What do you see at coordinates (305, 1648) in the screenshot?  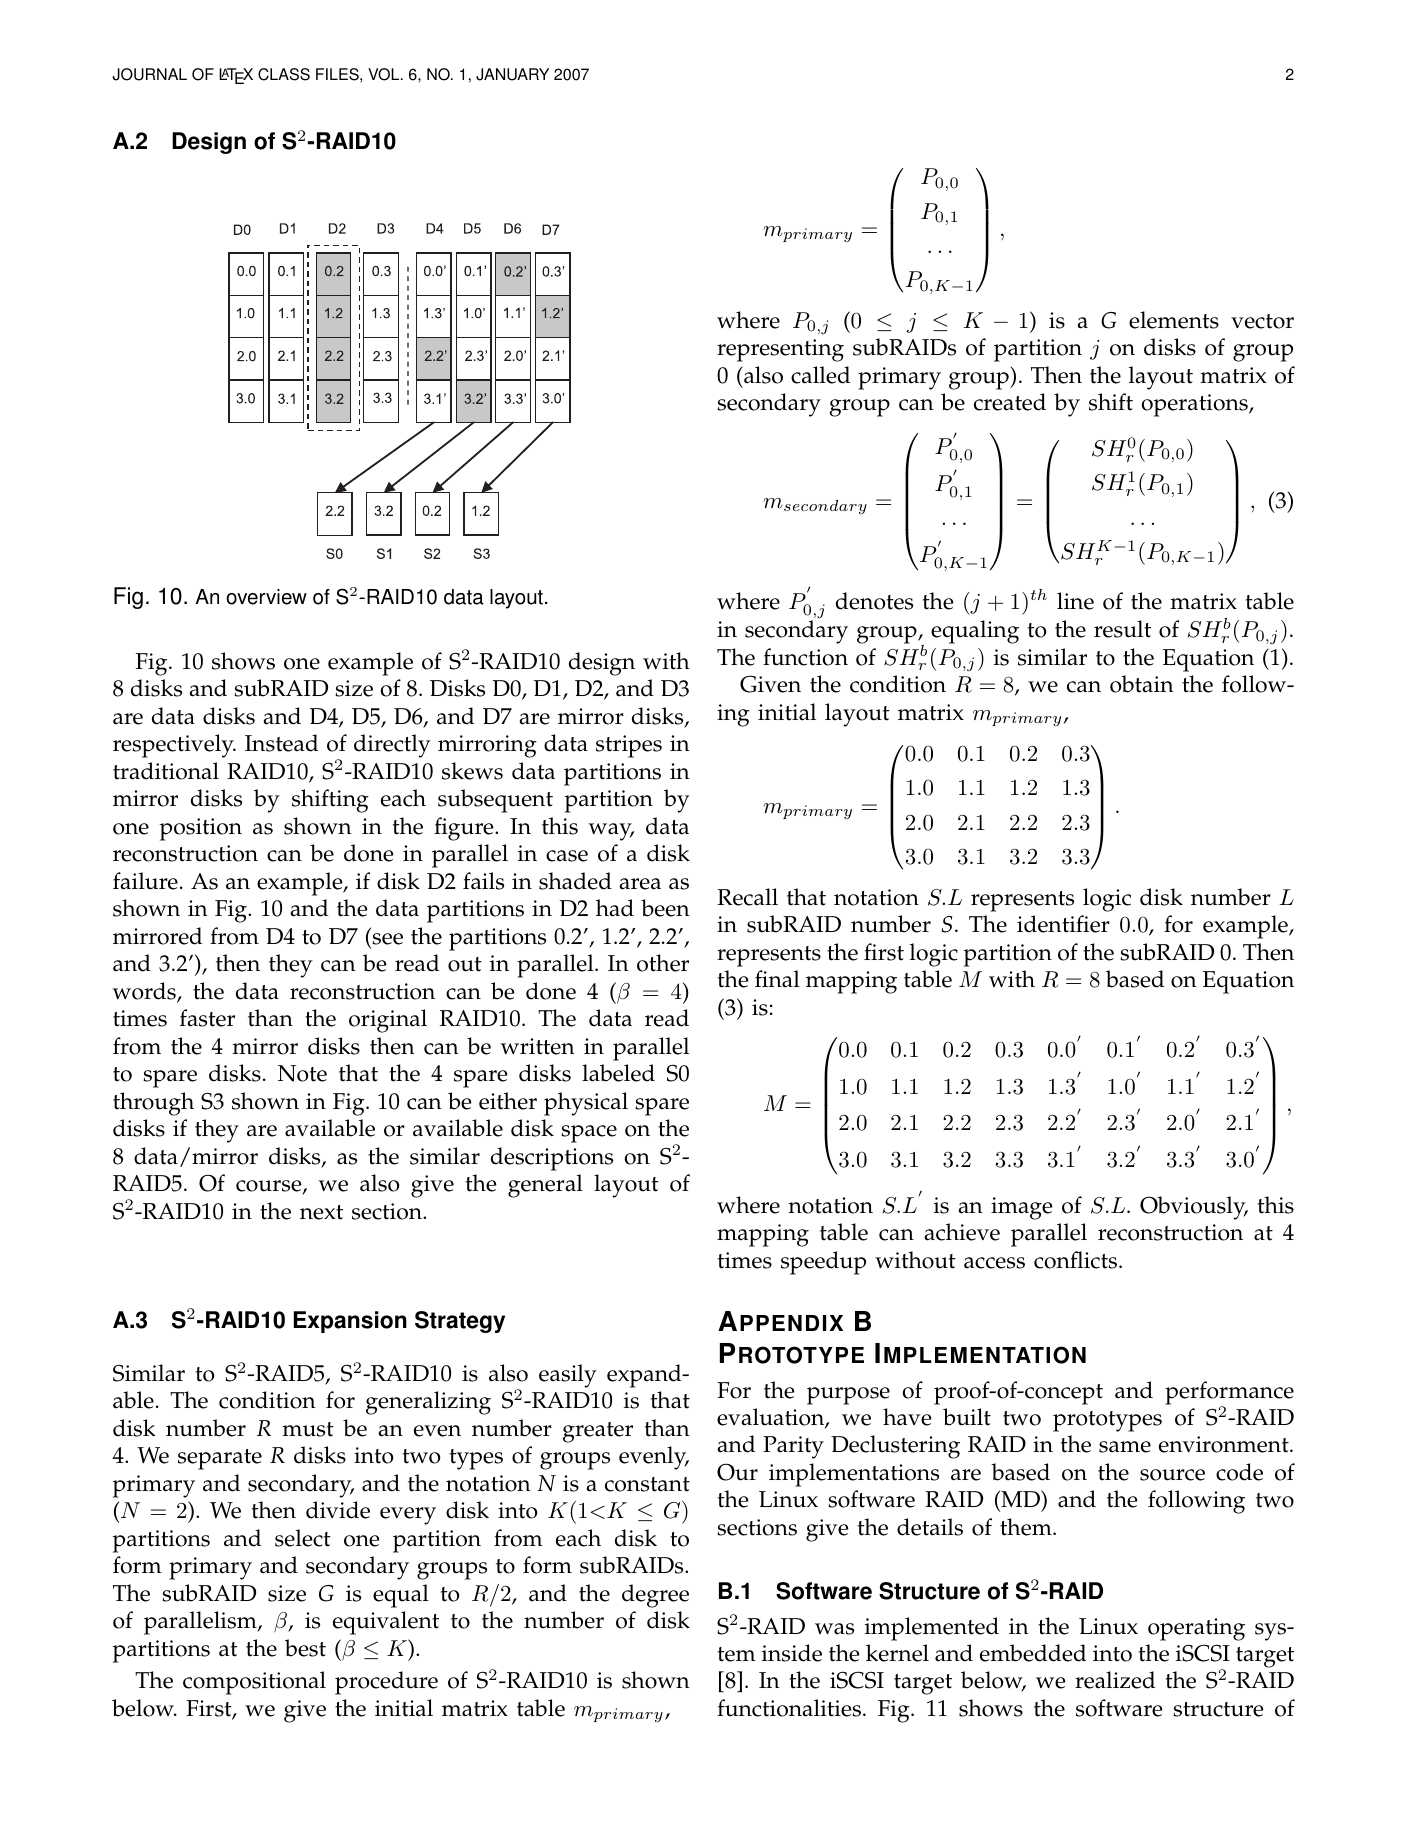 I see `best` at bounding box center [305, 1648].
